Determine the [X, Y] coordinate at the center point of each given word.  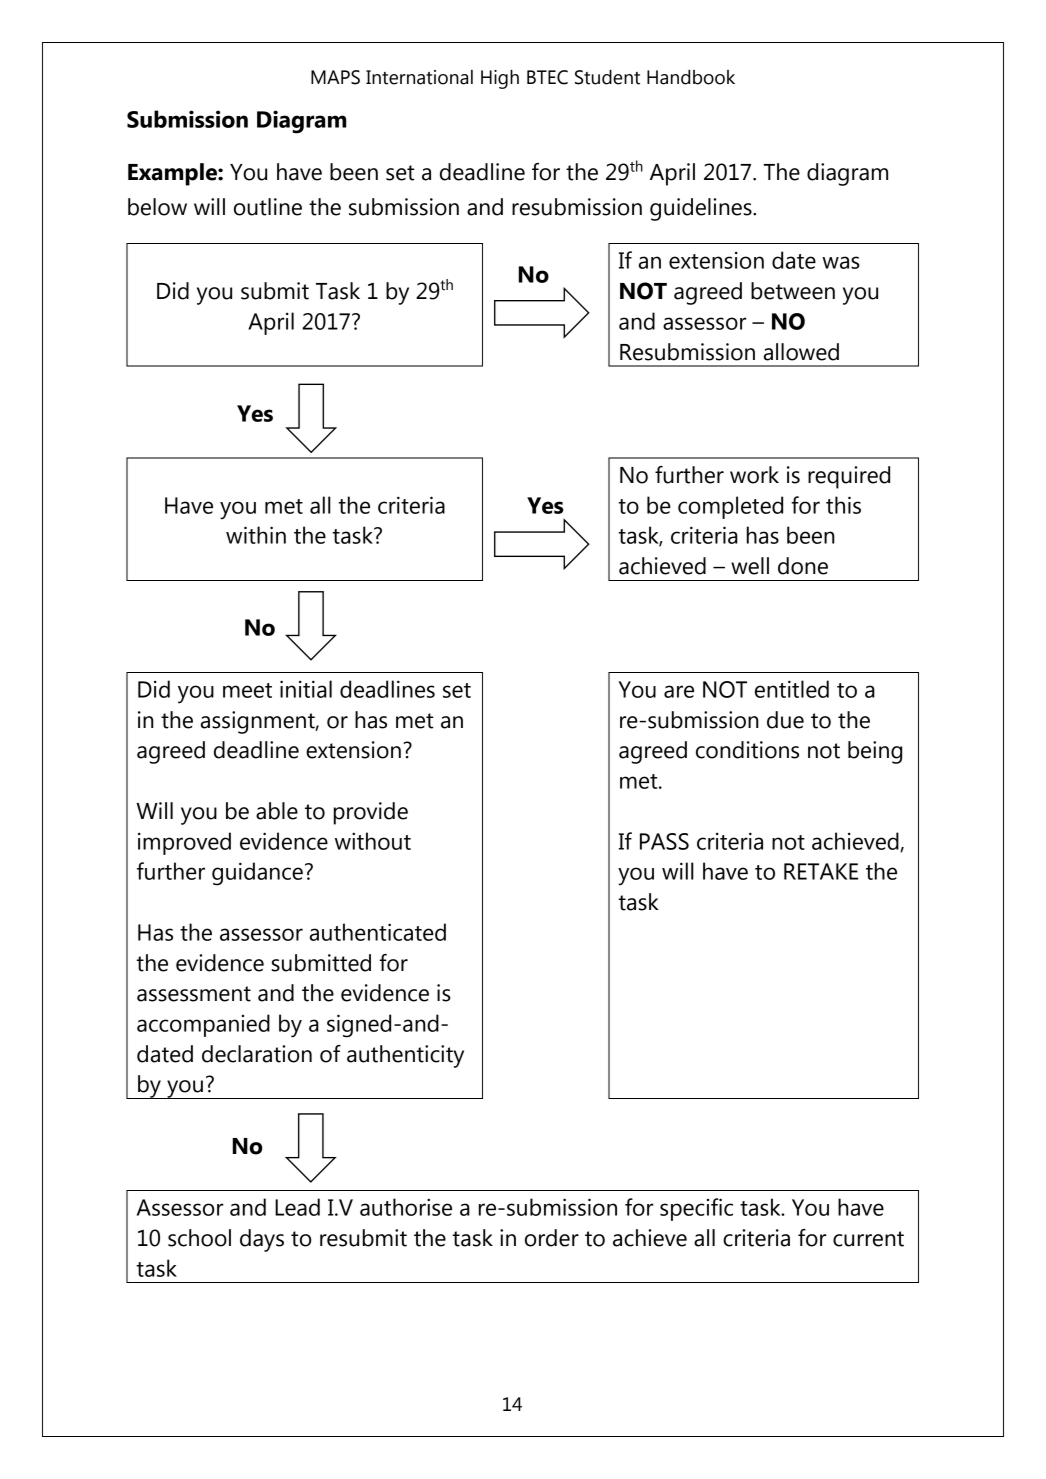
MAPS [335, 77]
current [868, 1239]
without [373, 841]
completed [730, 507]
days [262, 1240]
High [500, 79]
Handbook [691, 77]
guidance [257, 874]
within [256, 535]
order [552, 1238]
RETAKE [821, 871]
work [754, 475]
